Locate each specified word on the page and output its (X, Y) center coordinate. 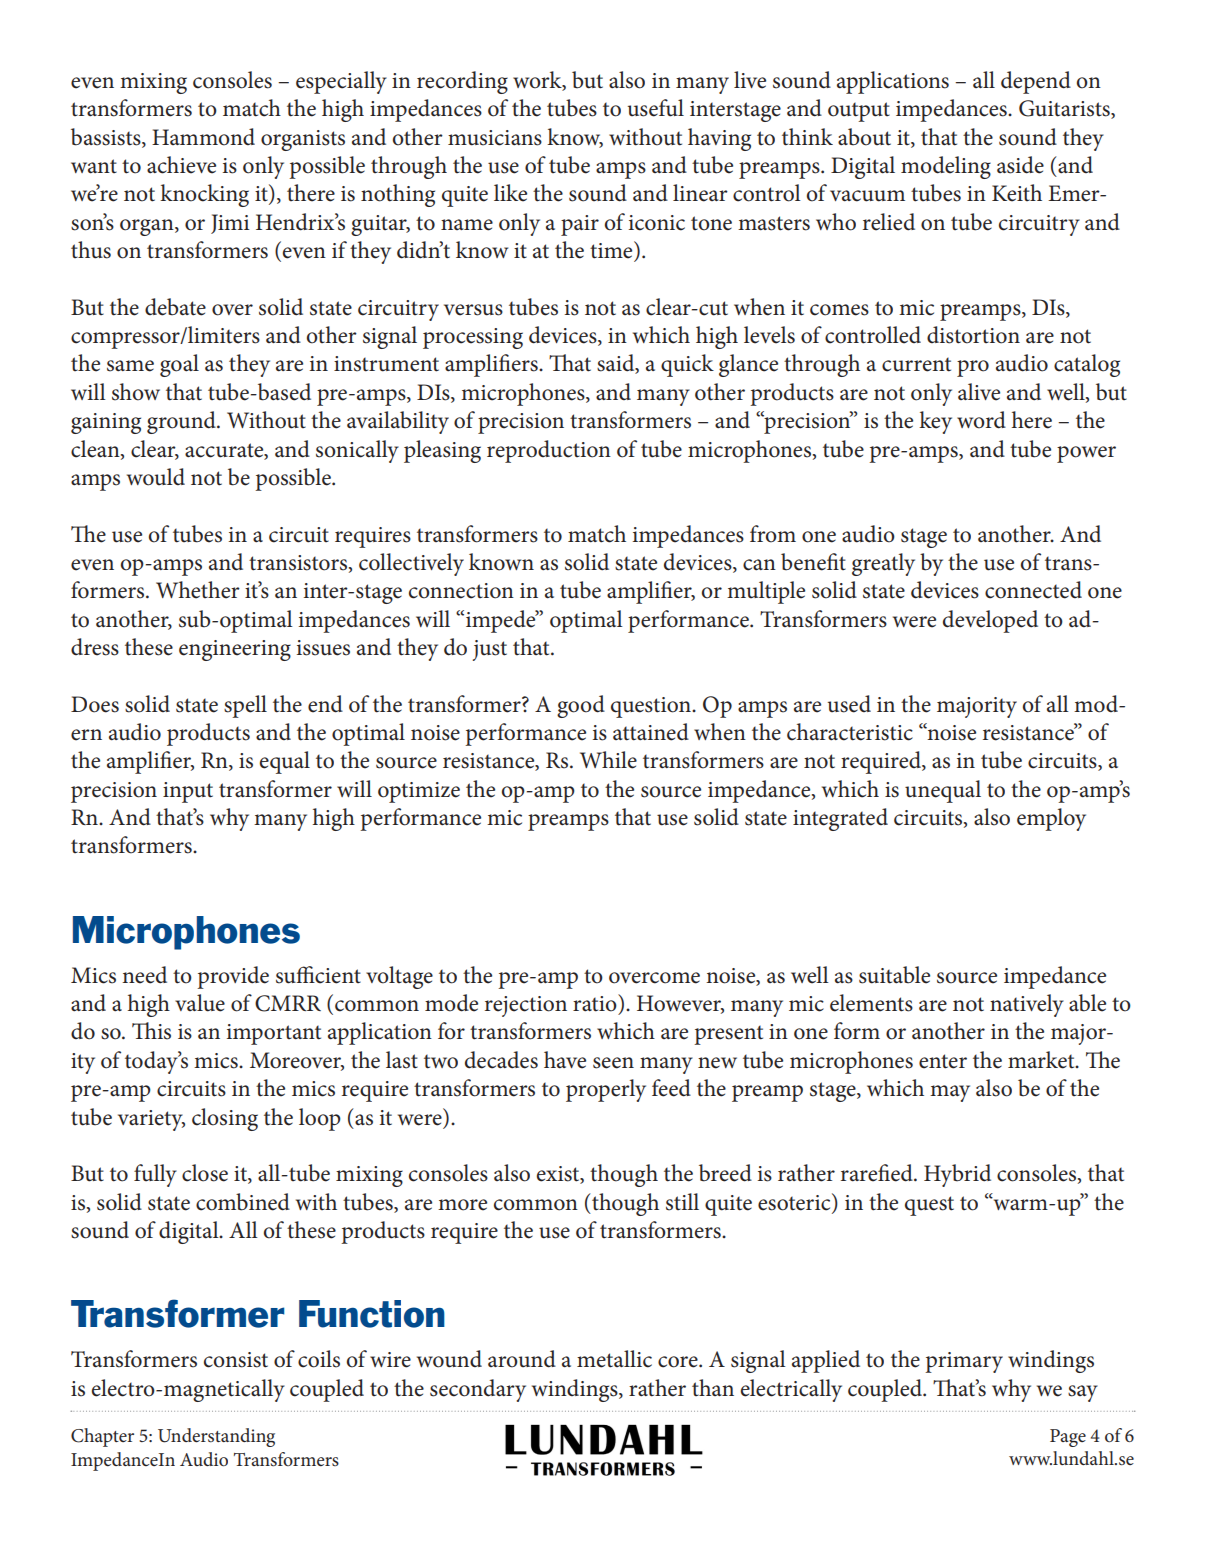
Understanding (216, 1437)
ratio (596, 1003)
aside (1020, 165)
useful (656, 108)
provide (233, 977)
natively (1027, 1005)
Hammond (203, 137)
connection (461, 591)
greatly (883, 564)
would (156, 477)
